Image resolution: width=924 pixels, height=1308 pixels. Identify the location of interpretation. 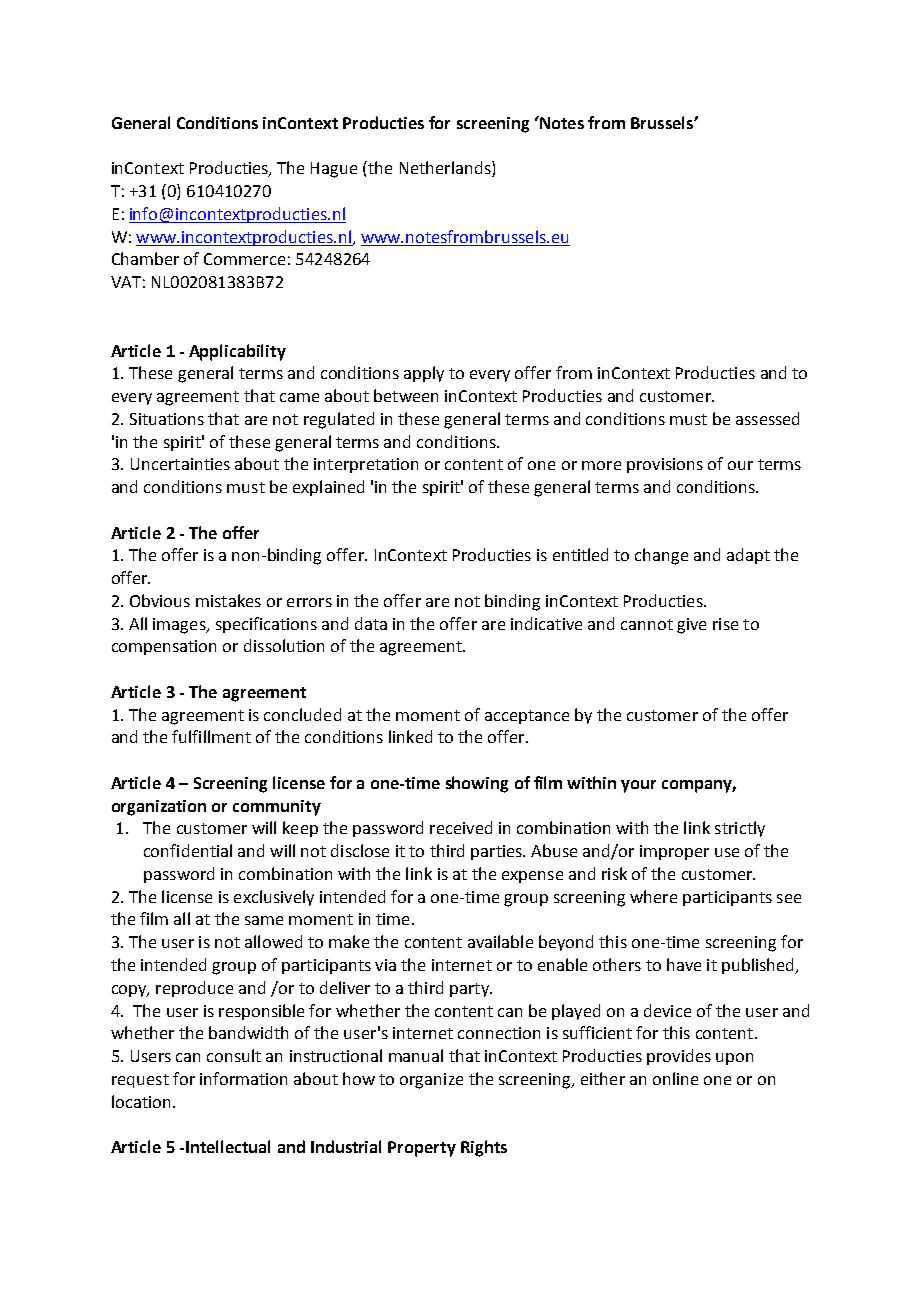
(366, 465).
